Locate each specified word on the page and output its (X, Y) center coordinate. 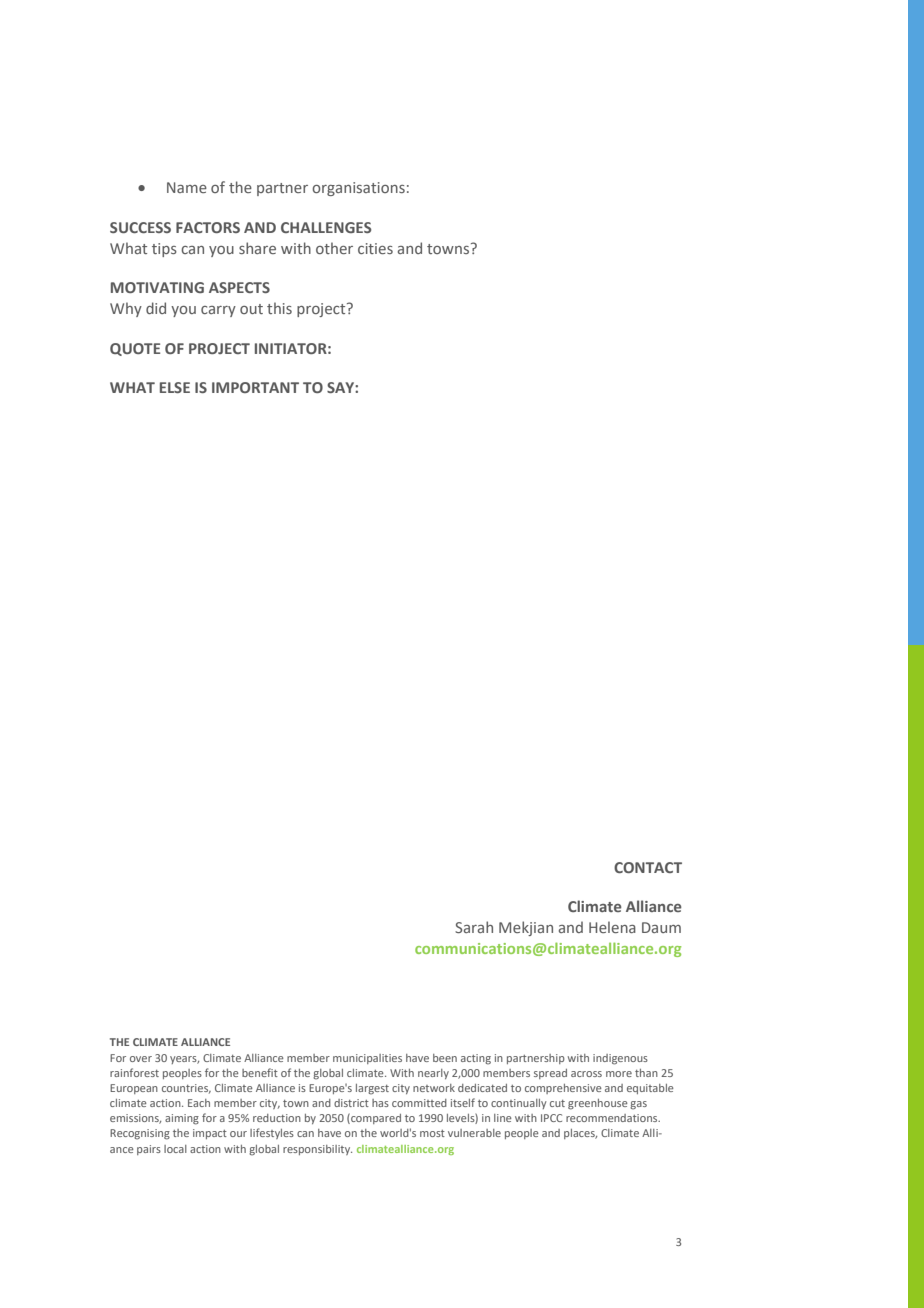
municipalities (367, 1059)
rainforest (134, 1072)
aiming (182, 1119)
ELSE (175, 387)
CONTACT (648, 867)
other (334, 248)
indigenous (620, 1059)
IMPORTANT (255, 387)
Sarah (474, 927)
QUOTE (135, 349)
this (279, 308)
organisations (358, 189)
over (141, 1059)
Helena (612, 927)
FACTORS (208, 227)
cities (375, 248)
